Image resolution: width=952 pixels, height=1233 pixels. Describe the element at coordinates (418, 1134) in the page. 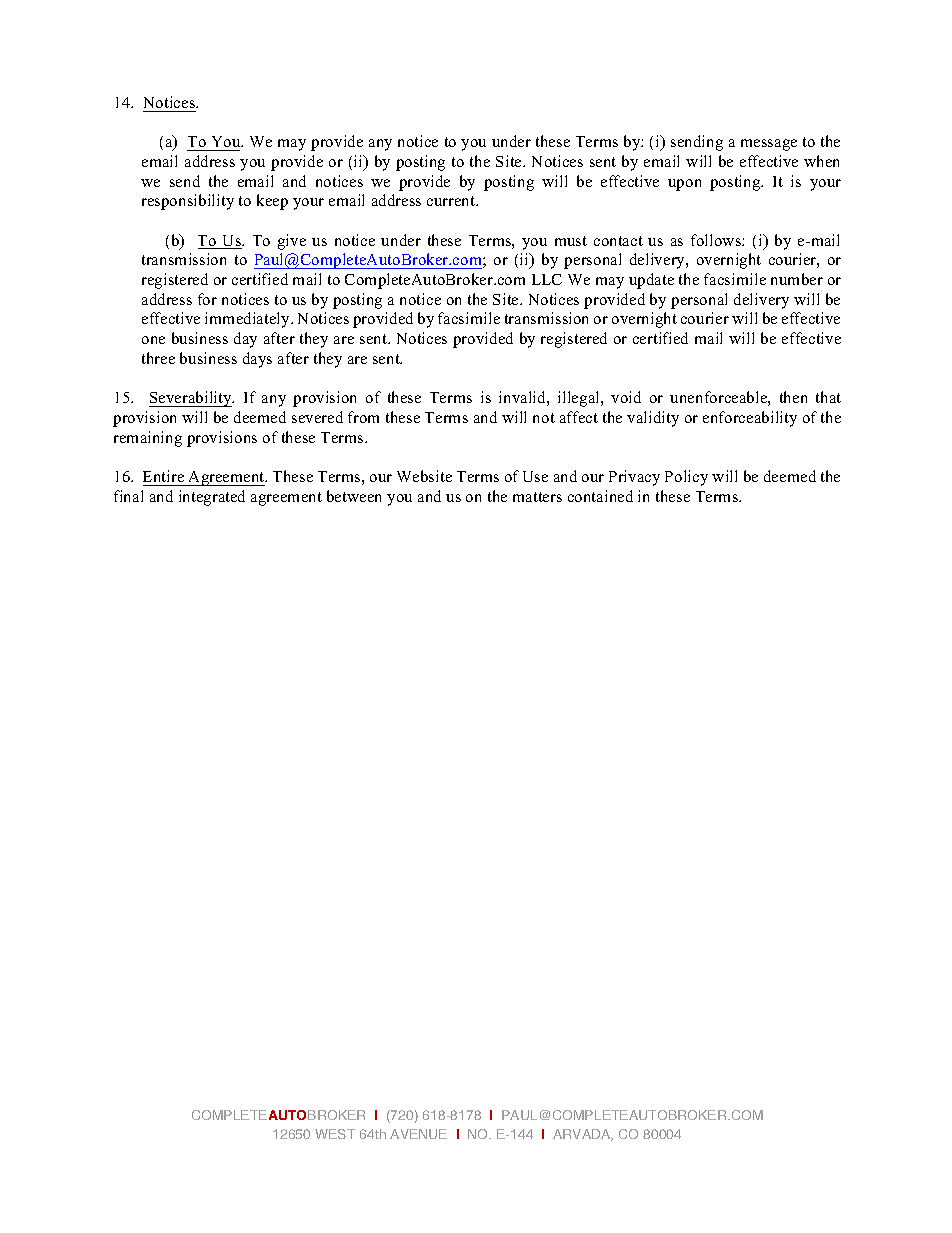

I see `AVENUE` at that location.
